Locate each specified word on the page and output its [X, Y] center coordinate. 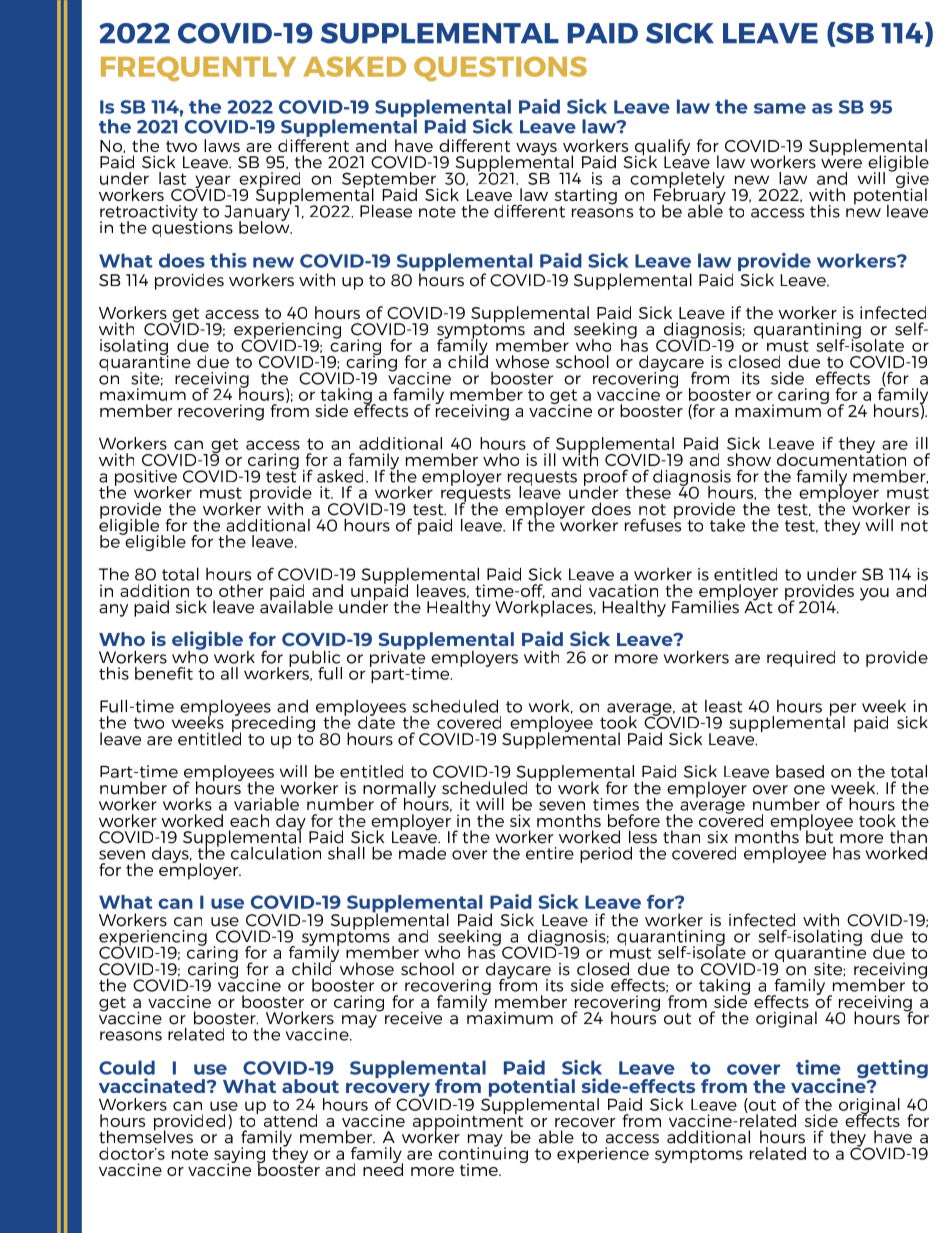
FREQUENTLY [198, 68]
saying [239, 1156]
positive [146, 479]
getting [892, 1070]
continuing [483, 1155]
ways [536, 150]
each [249, 820]
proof [606, 478]
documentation [841, 458]
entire [550, 853]
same [780, 108]
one [809, 790]
